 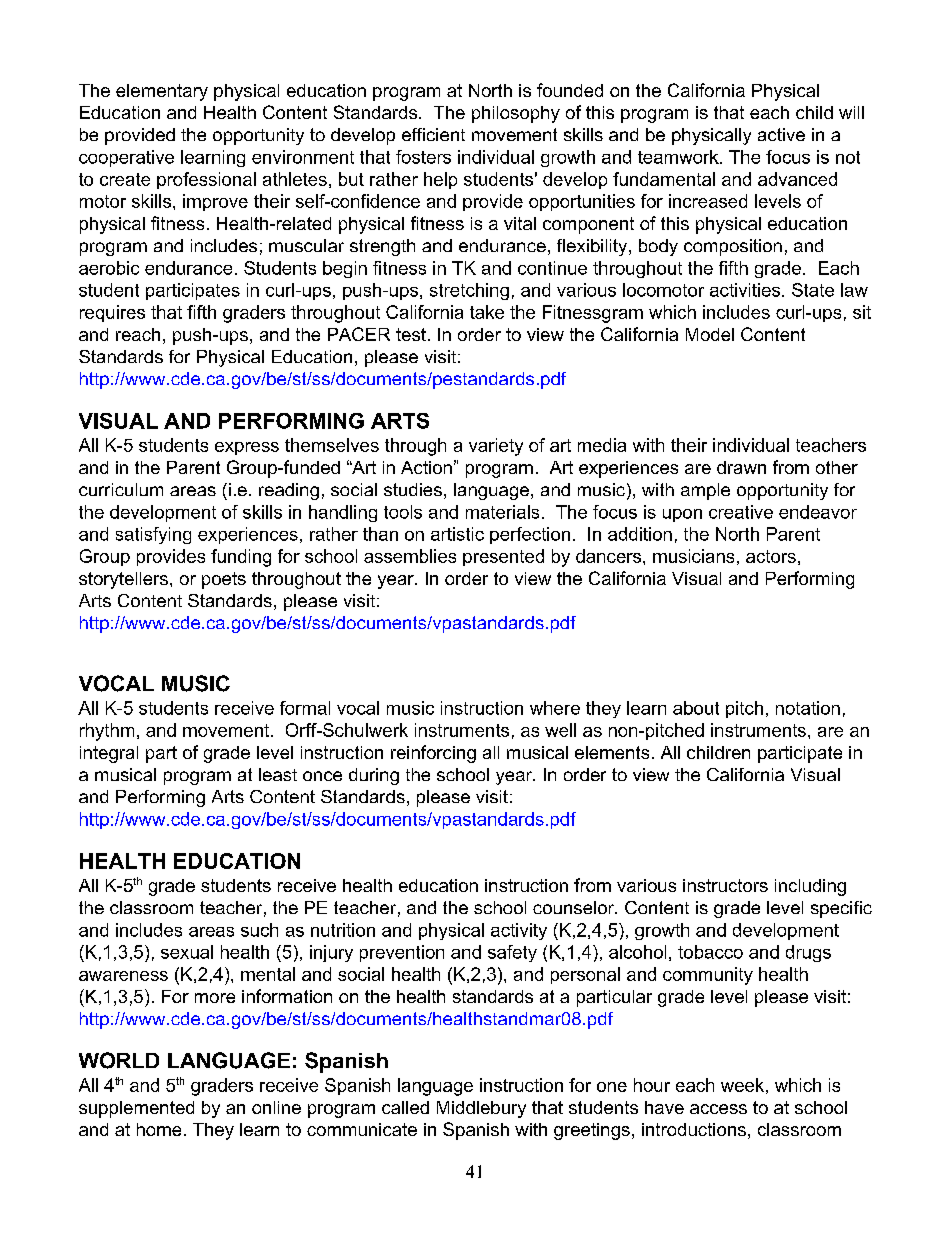 What do you see at coordinates (162, 92) in the document?
I see `elementary` at bounding box center [162, 92].
